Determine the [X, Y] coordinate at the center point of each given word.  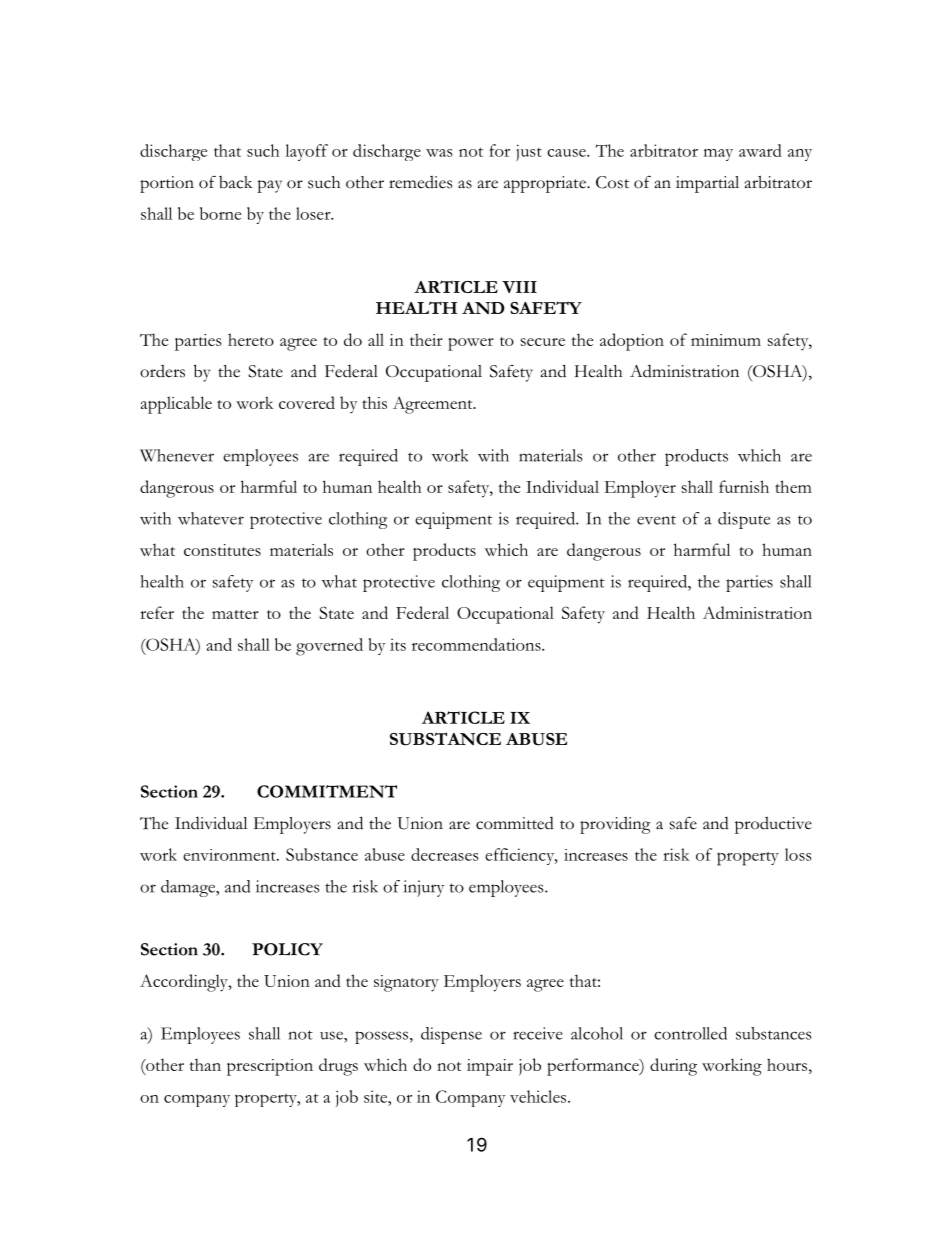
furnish [744, 486]
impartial [707, 184]
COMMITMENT [327, 791]
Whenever [177, 455]
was [439, 153]
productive [773, 825]
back [236, 182]
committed [515, 823]
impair [490, 1067]
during [673, 1067]
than [205, 1064]
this [374, 402]
